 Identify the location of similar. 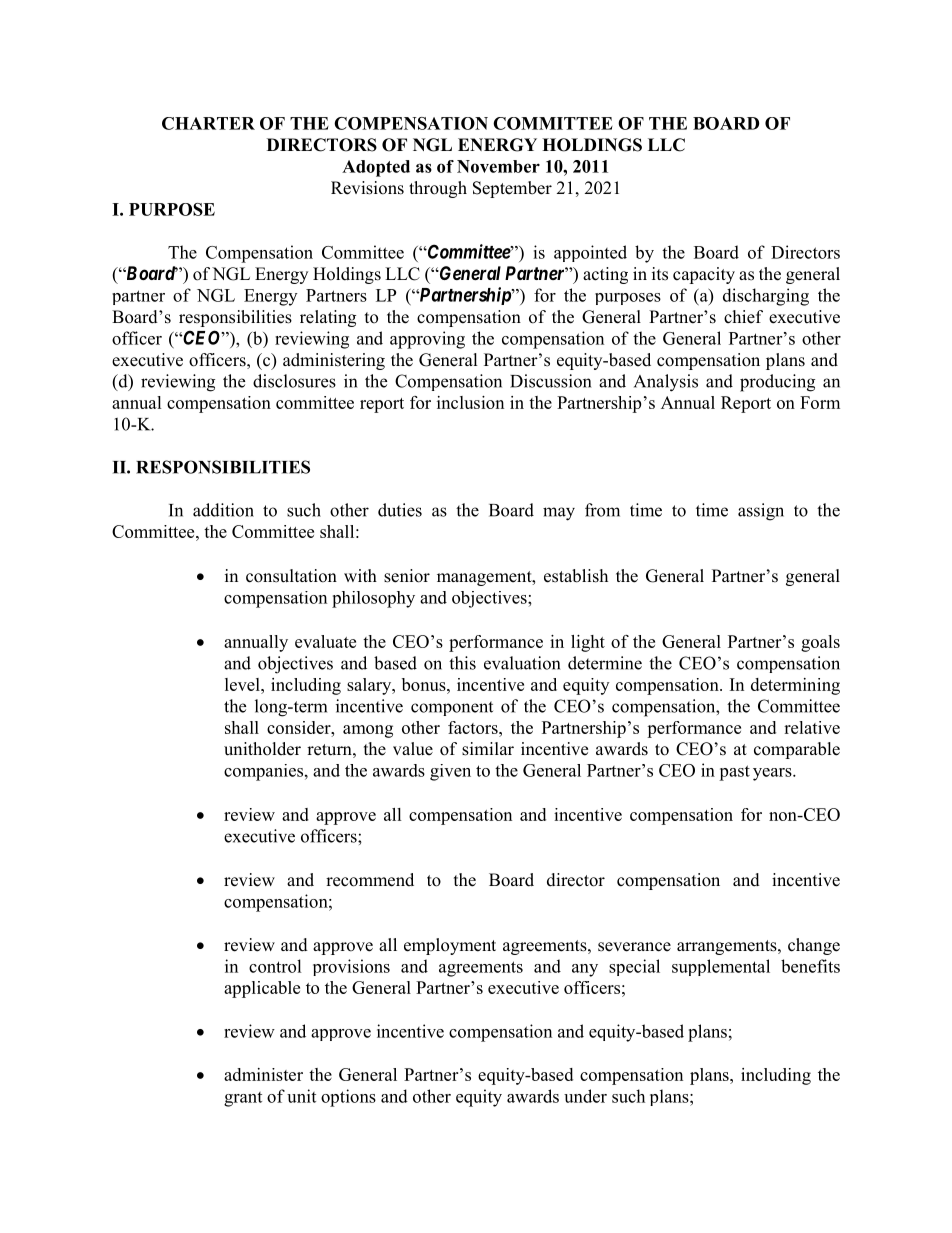
(488, 749).
